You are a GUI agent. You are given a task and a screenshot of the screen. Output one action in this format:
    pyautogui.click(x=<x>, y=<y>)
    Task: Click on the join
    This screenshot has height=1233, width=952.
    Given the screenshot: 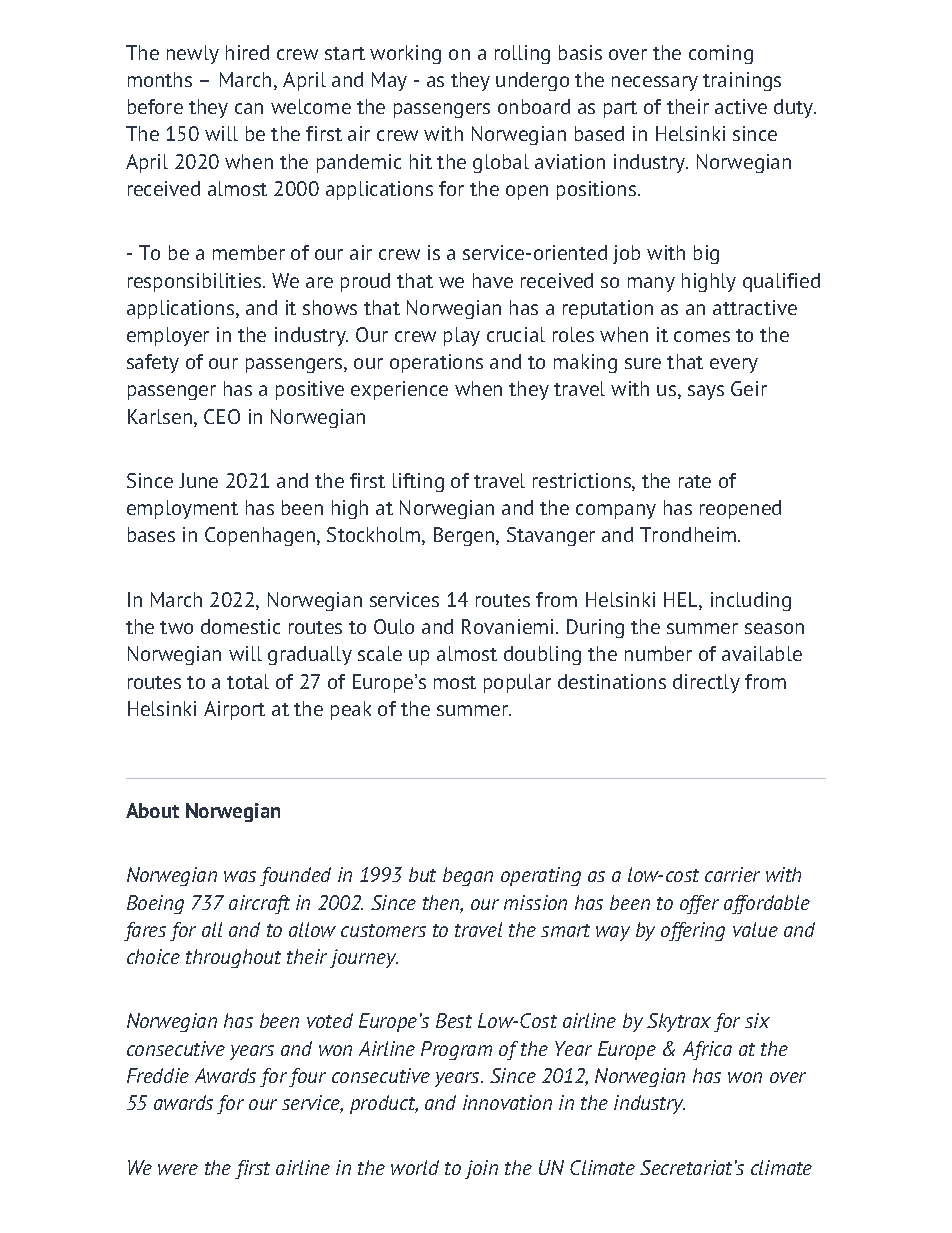 What is the action you would take?
    pyautogui.click(x=481, y=1169)
